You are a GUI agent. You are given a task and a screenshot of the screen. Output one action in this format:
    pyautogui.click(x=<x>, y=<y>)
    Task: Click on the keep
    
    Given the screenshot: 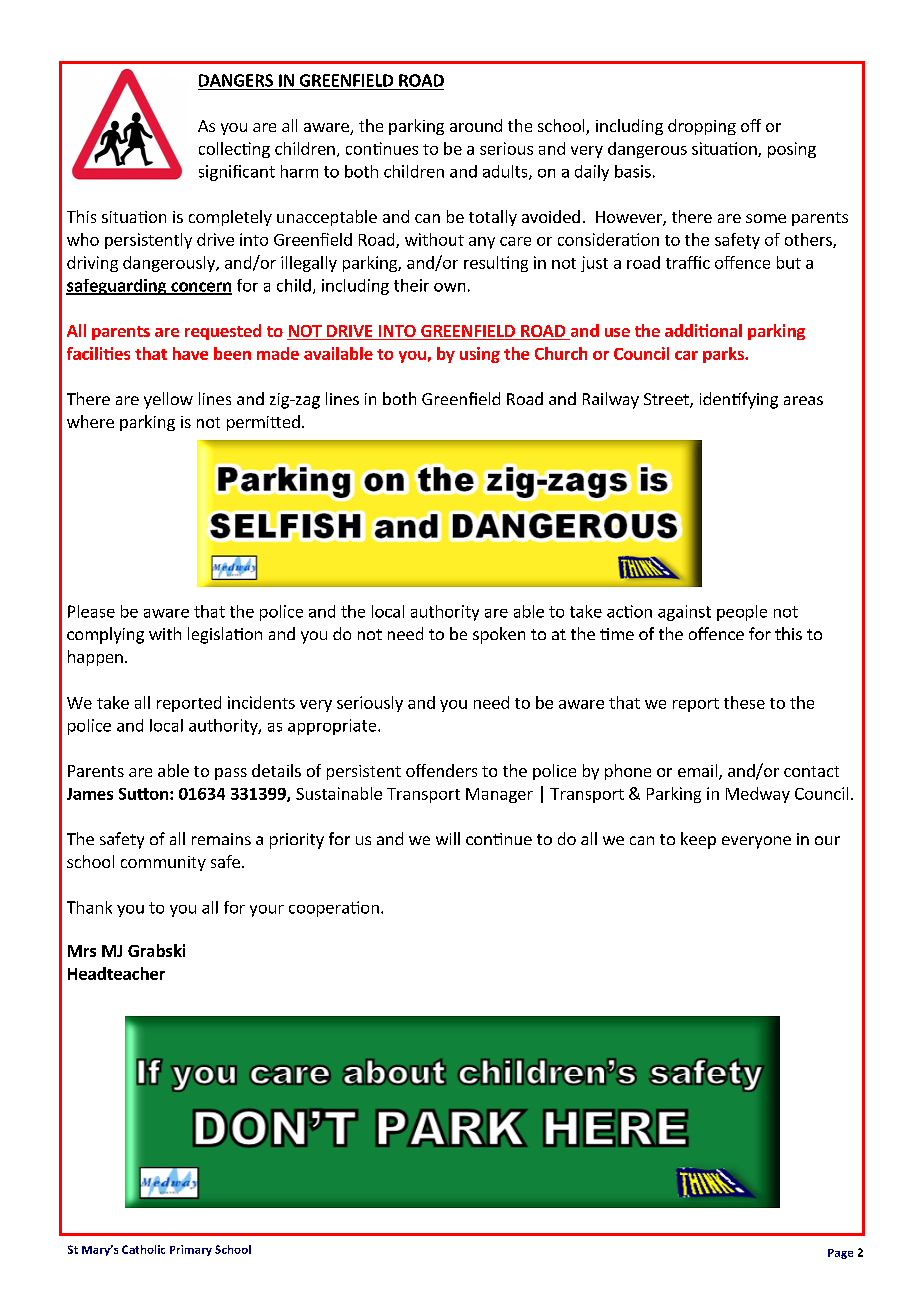 What is the action you would take?
    pyautogui.click(x=698, y=840)
